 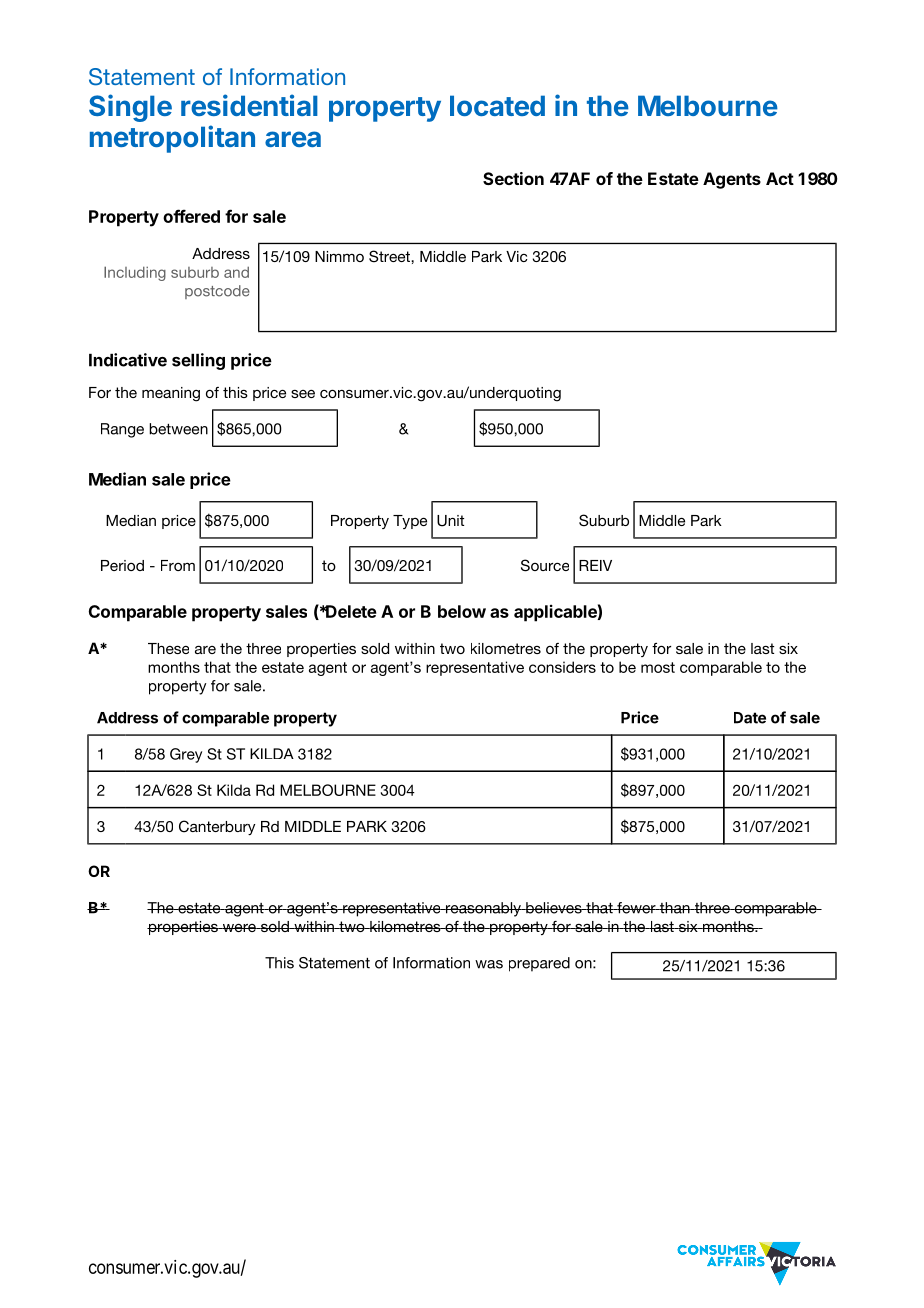 What do you see at coordinates (172, 139) in the page?
I see `metropolitan` at bounding box center [172, 139].
